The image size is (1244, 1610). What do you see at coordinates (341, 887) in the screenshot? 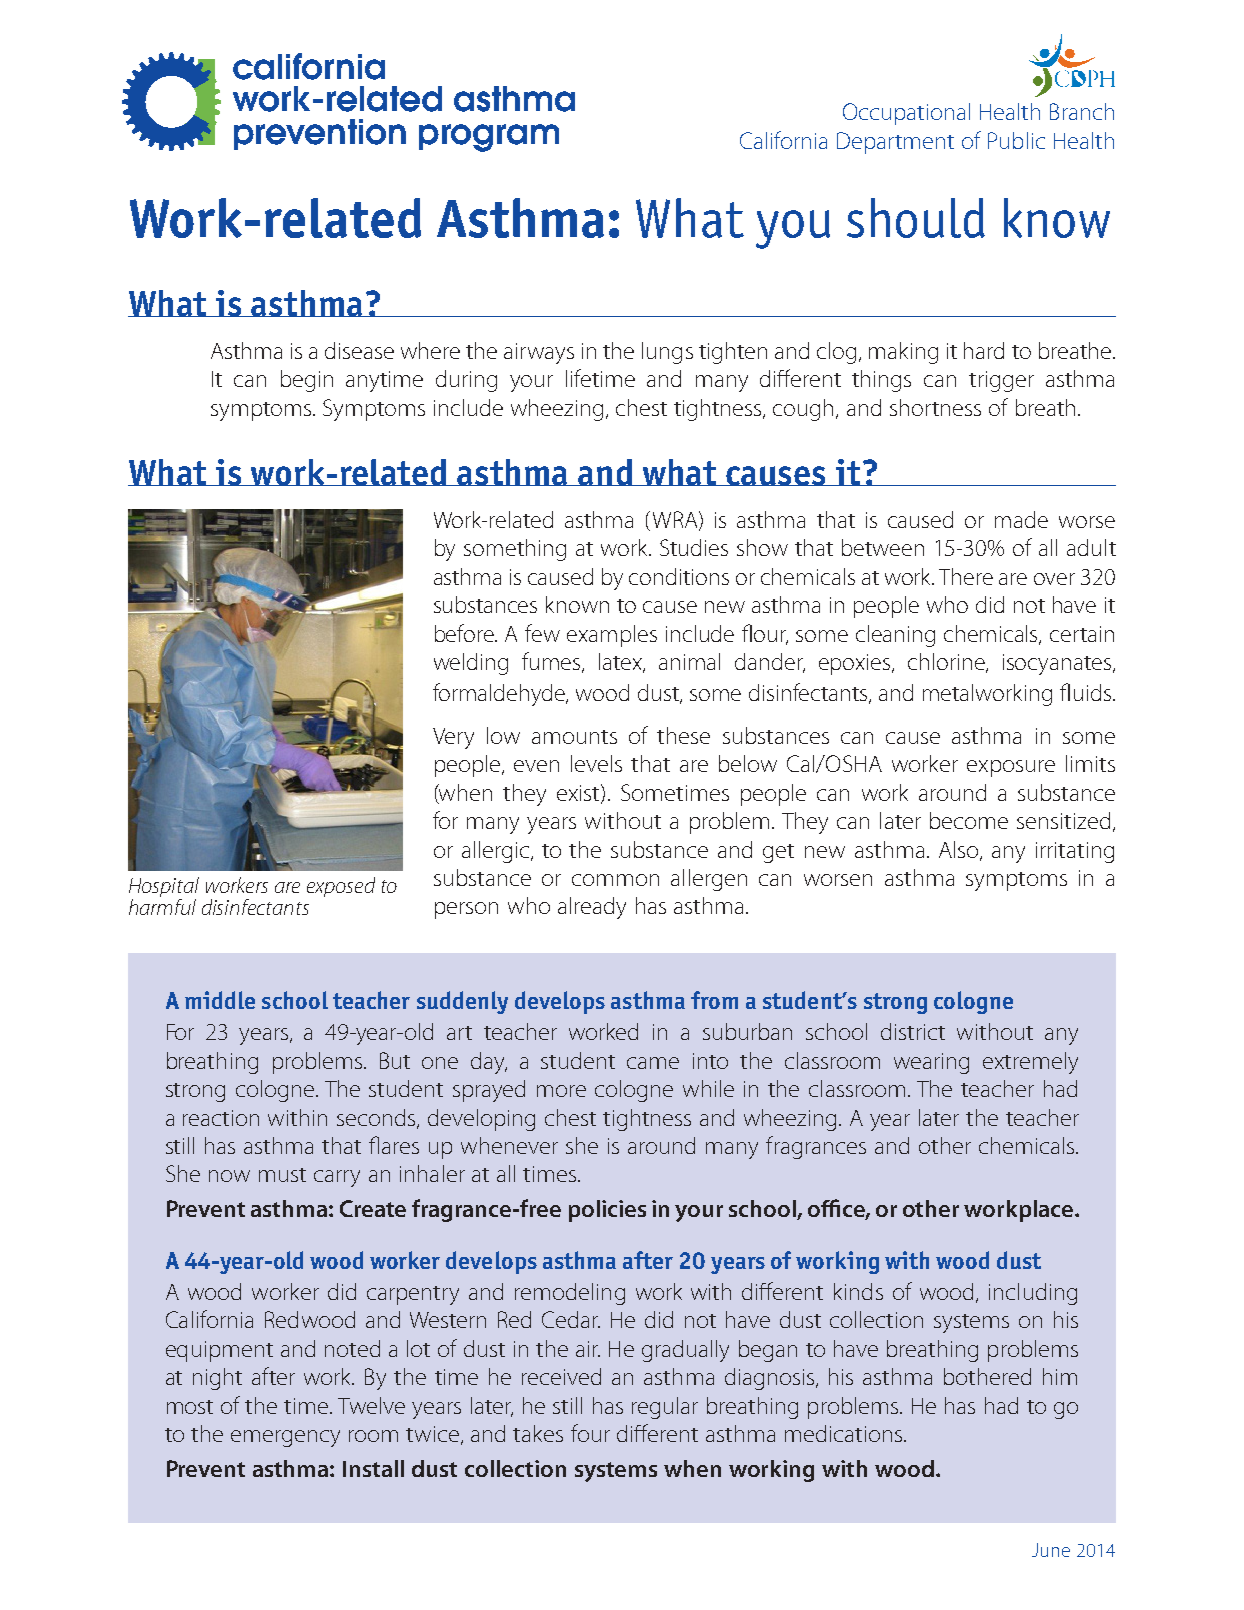
I see `exposed` at bounding box center [341, 887].
